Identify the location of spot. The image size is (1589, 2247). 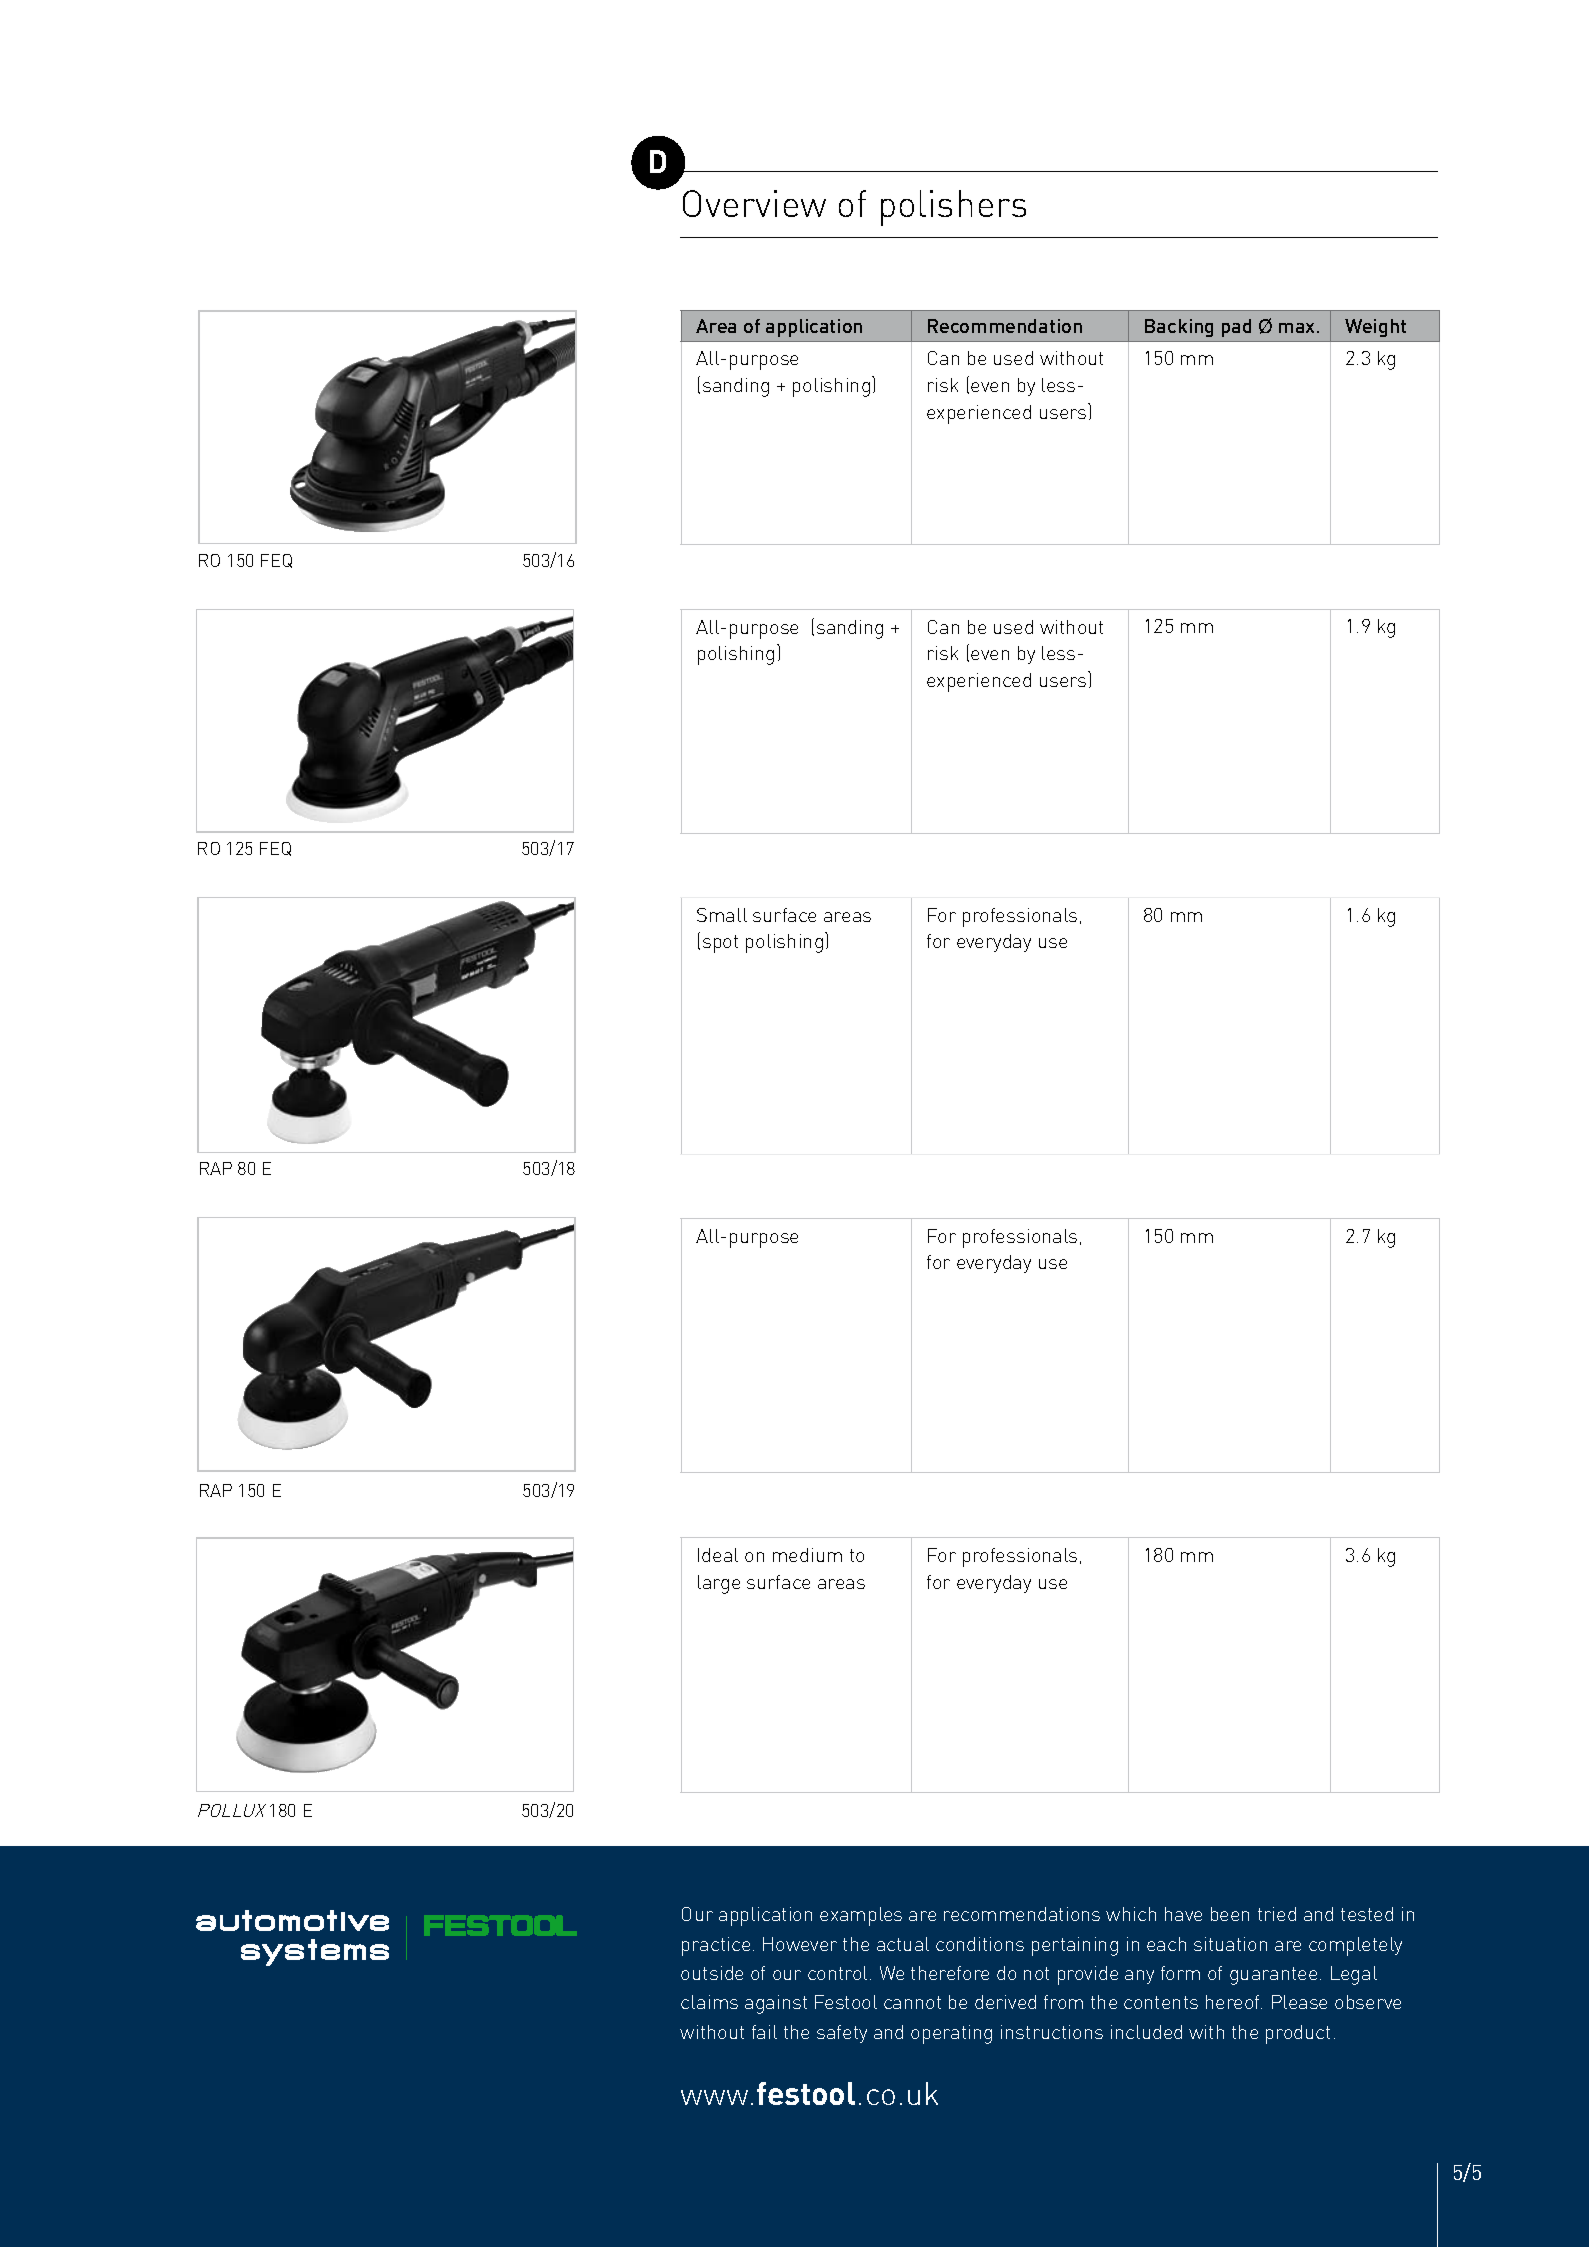
(720, 944).
